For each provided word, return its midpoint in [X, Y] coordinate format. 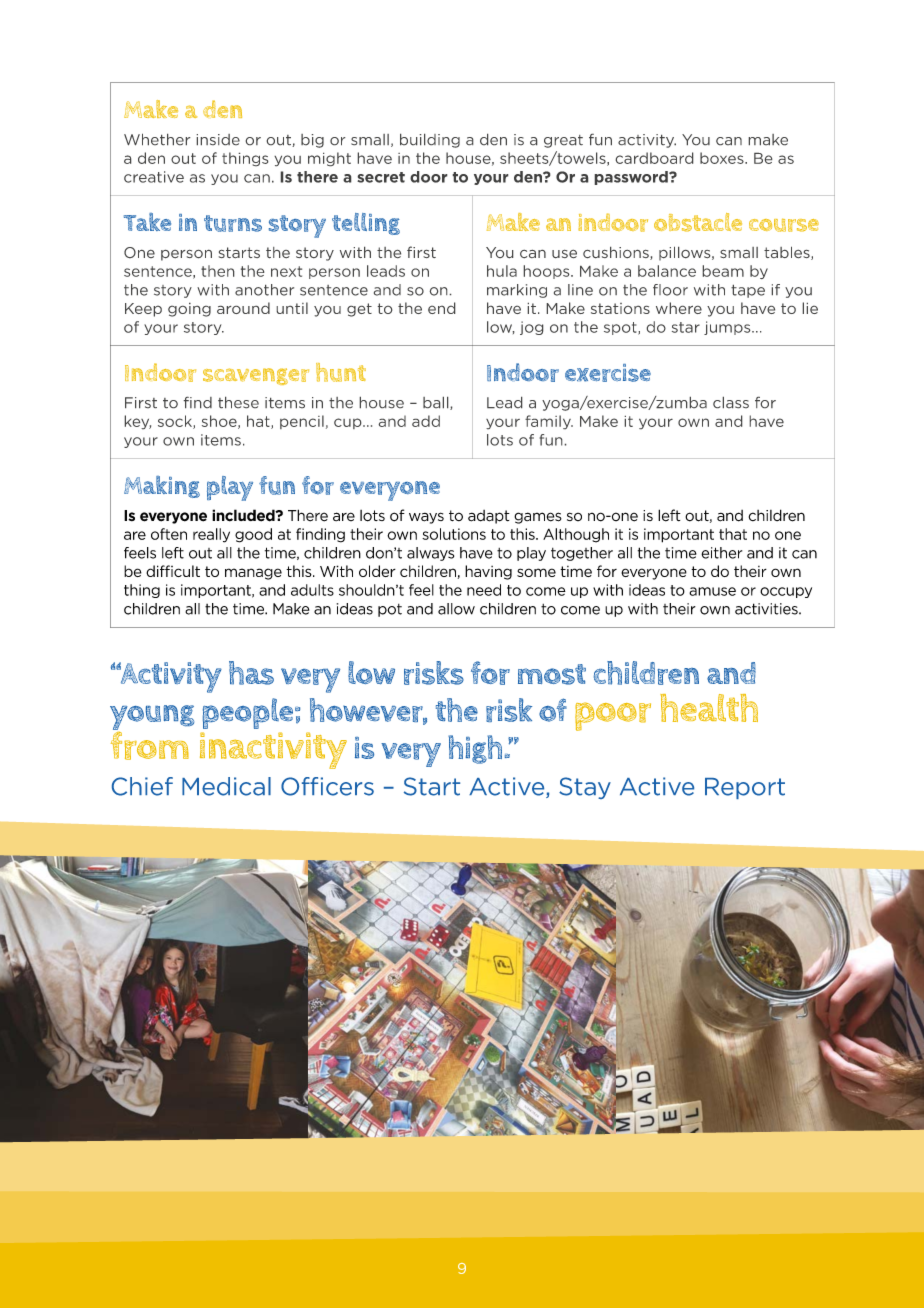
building [430, 140]
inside [218, 140]
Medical [226, 786]
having [488, 572]
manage [253, 574]
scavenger [256, 376]
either [721, 553]
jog [532, 328]
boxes [723, 158]
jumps [728, 328]
